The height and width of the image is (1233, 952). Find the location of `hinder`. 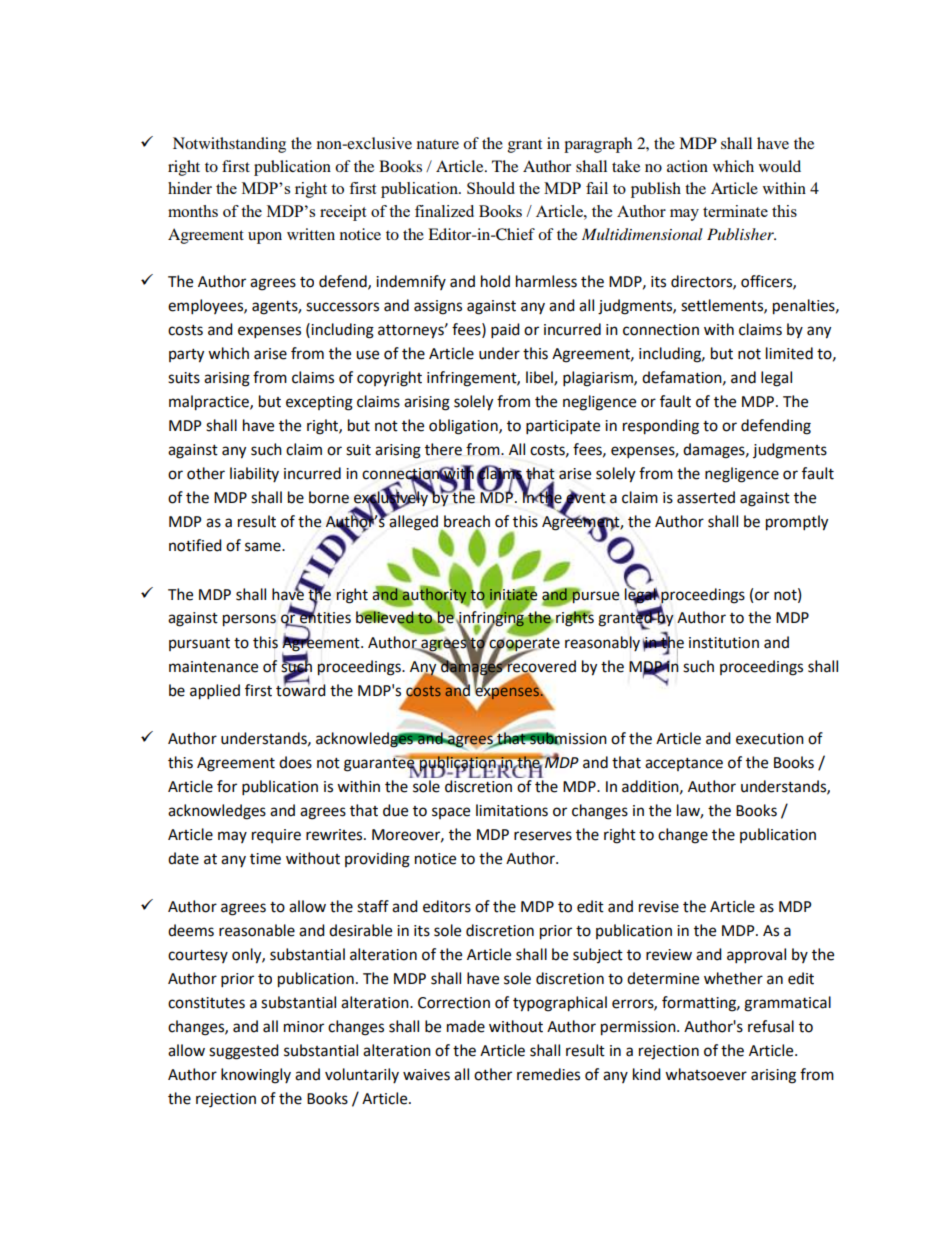

hinder is located at coordinates (190, 188).
